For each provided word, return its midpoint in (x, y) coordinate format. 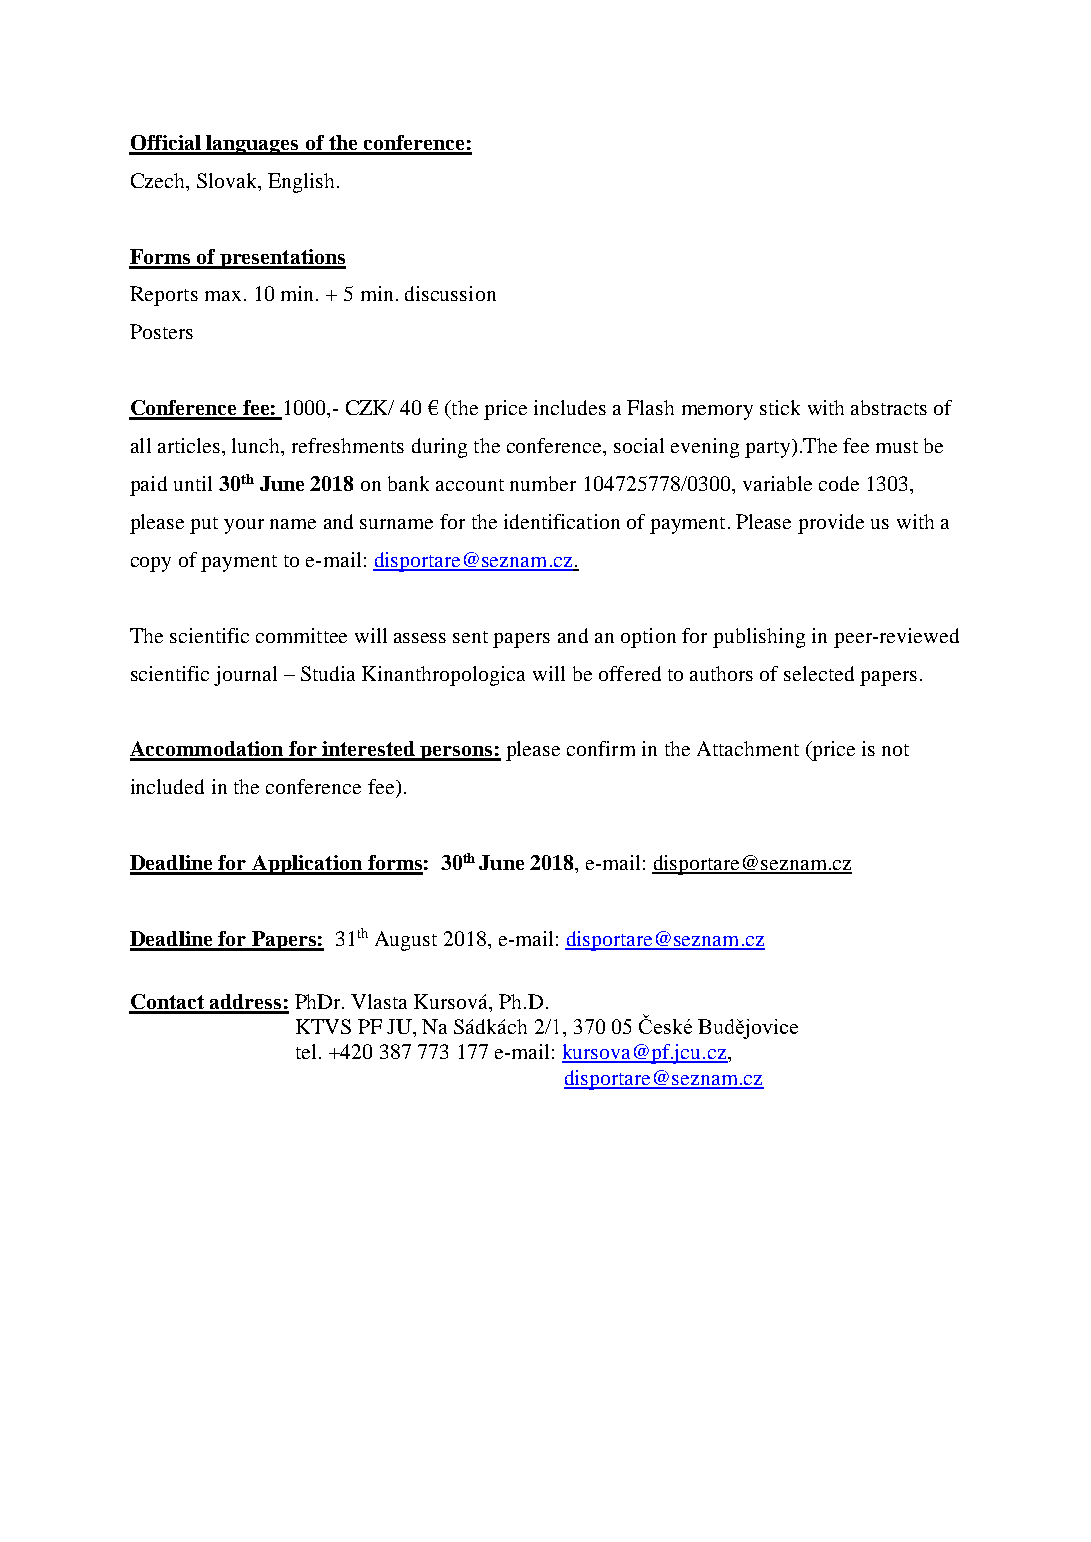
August (406, 941)
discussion (450, 293)
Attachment (748, 748)
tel (306, 1051)
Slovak (228, 180)
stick (780, 407)
